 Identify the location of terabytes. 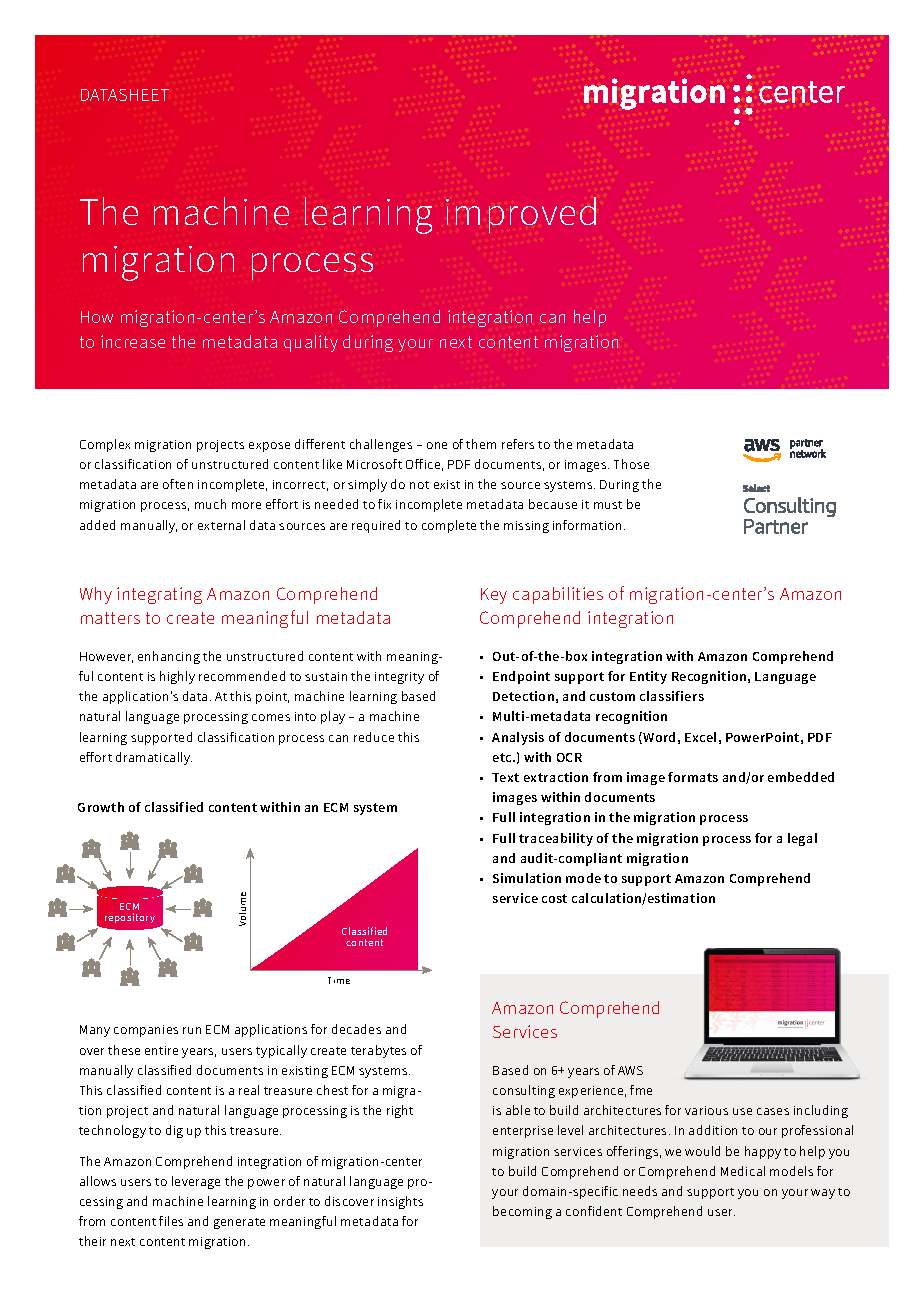
(378, 1051).
